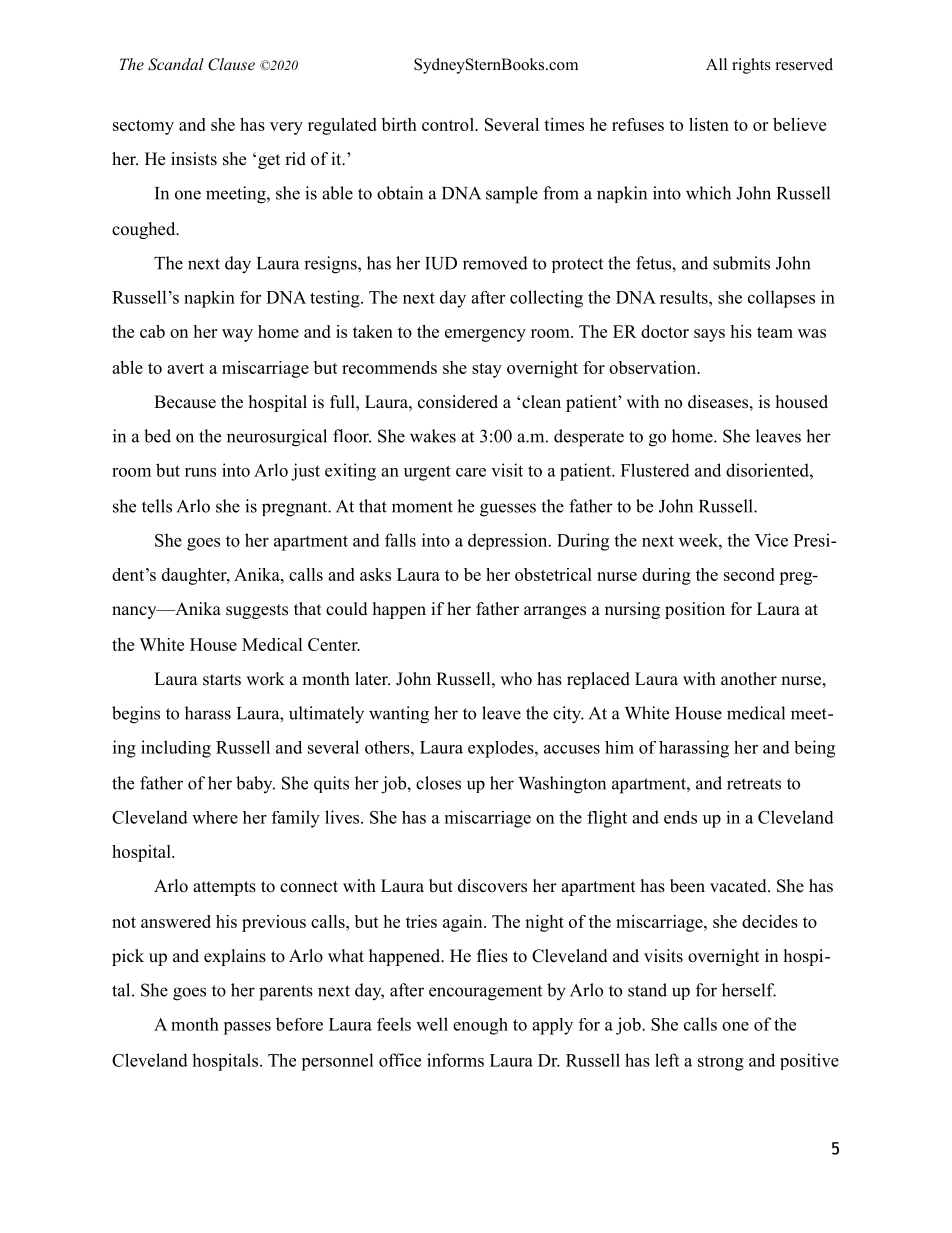 The width and height of the screenshot is (952, 1233). Describe the element at coordinates (185, 402) in the screenshot. I see `Because` at that location.
